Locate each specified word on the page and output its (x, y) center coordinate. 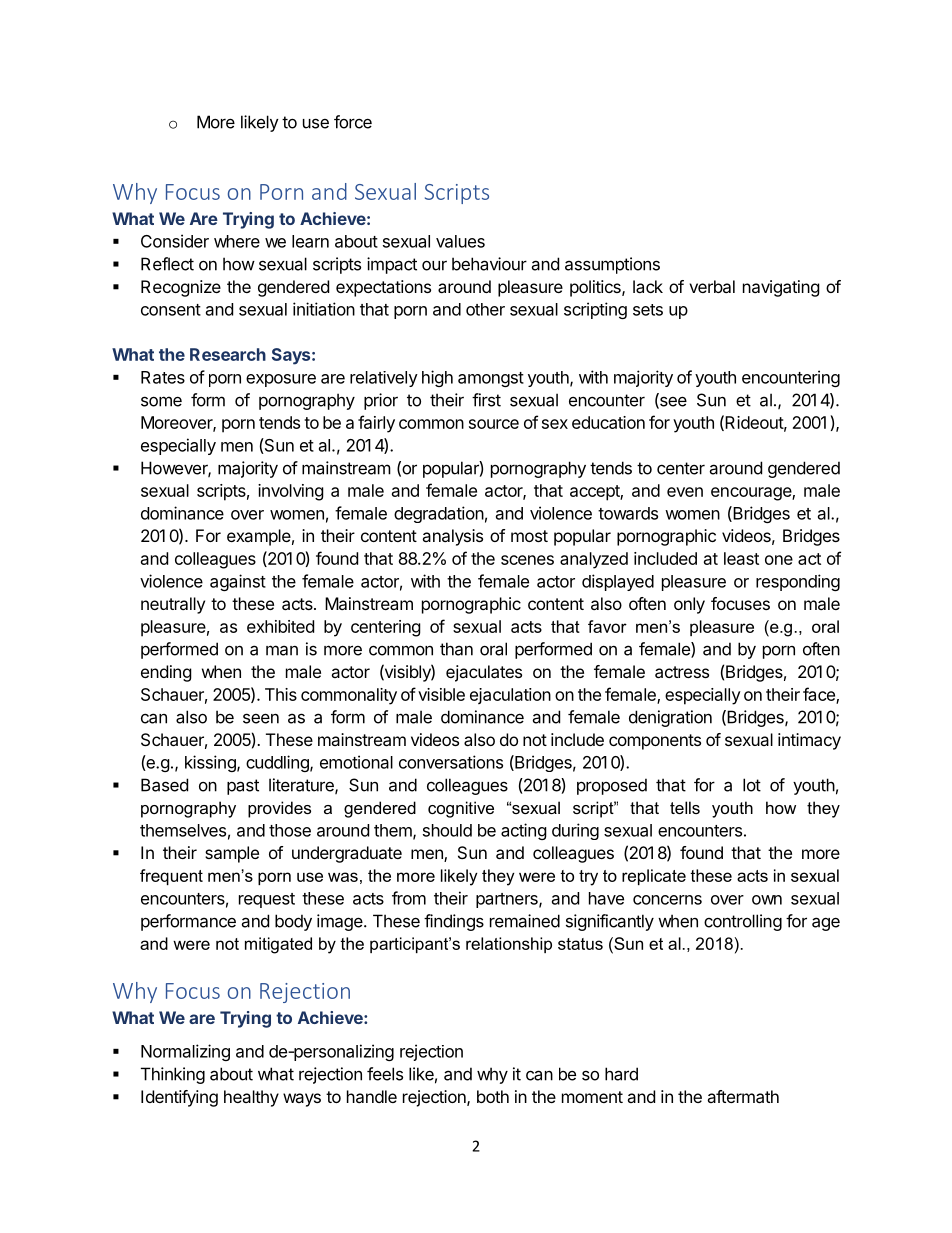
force (353, 122)
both (493, 1096)
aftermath (743, 1096)
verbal (712, 286)
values (460, 241)
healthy (251, 1098)
